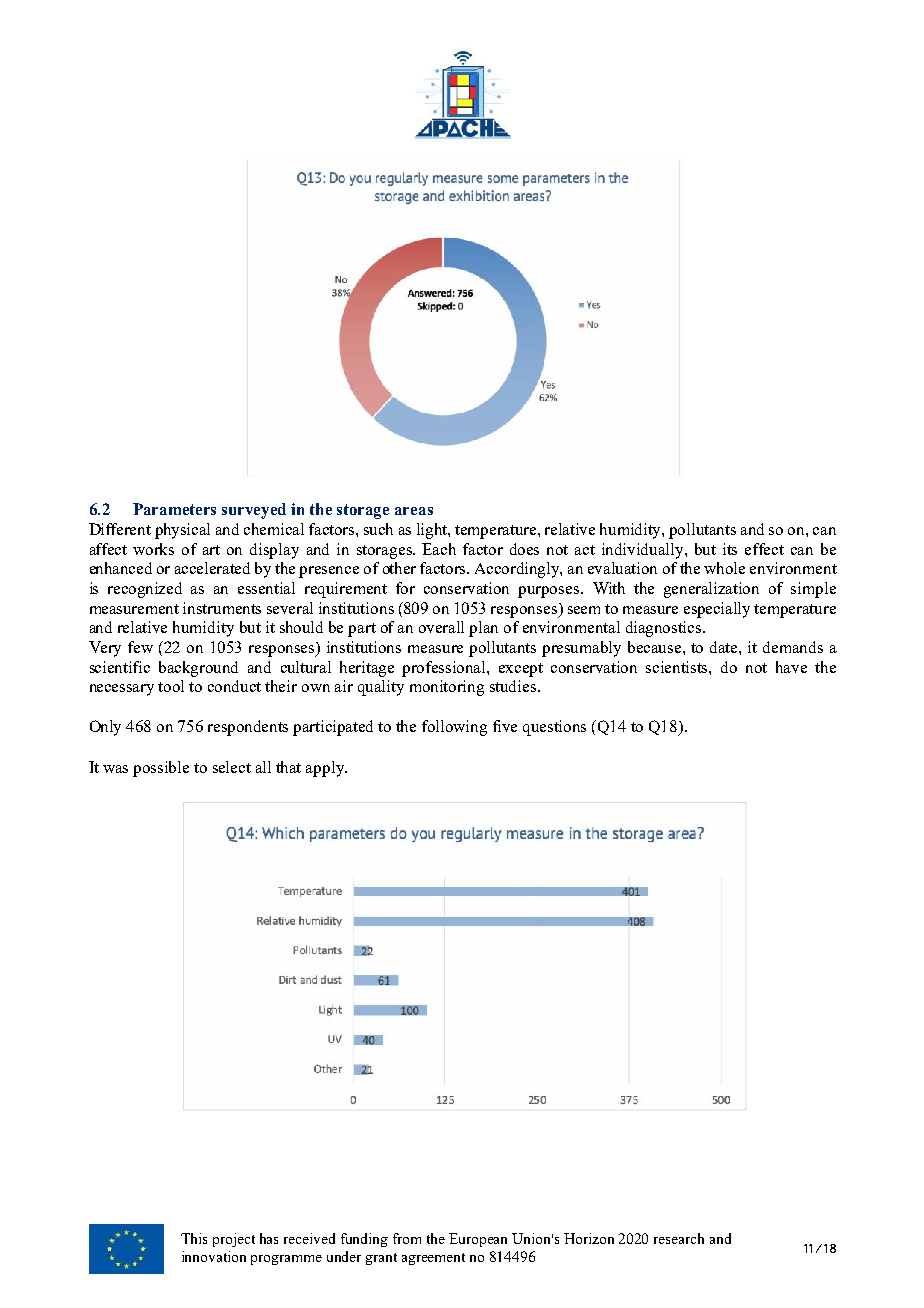 The image size is (924, 1308). Describe the element at coordinates (439, 549) in the screenshot. I see `Each` at that location.
